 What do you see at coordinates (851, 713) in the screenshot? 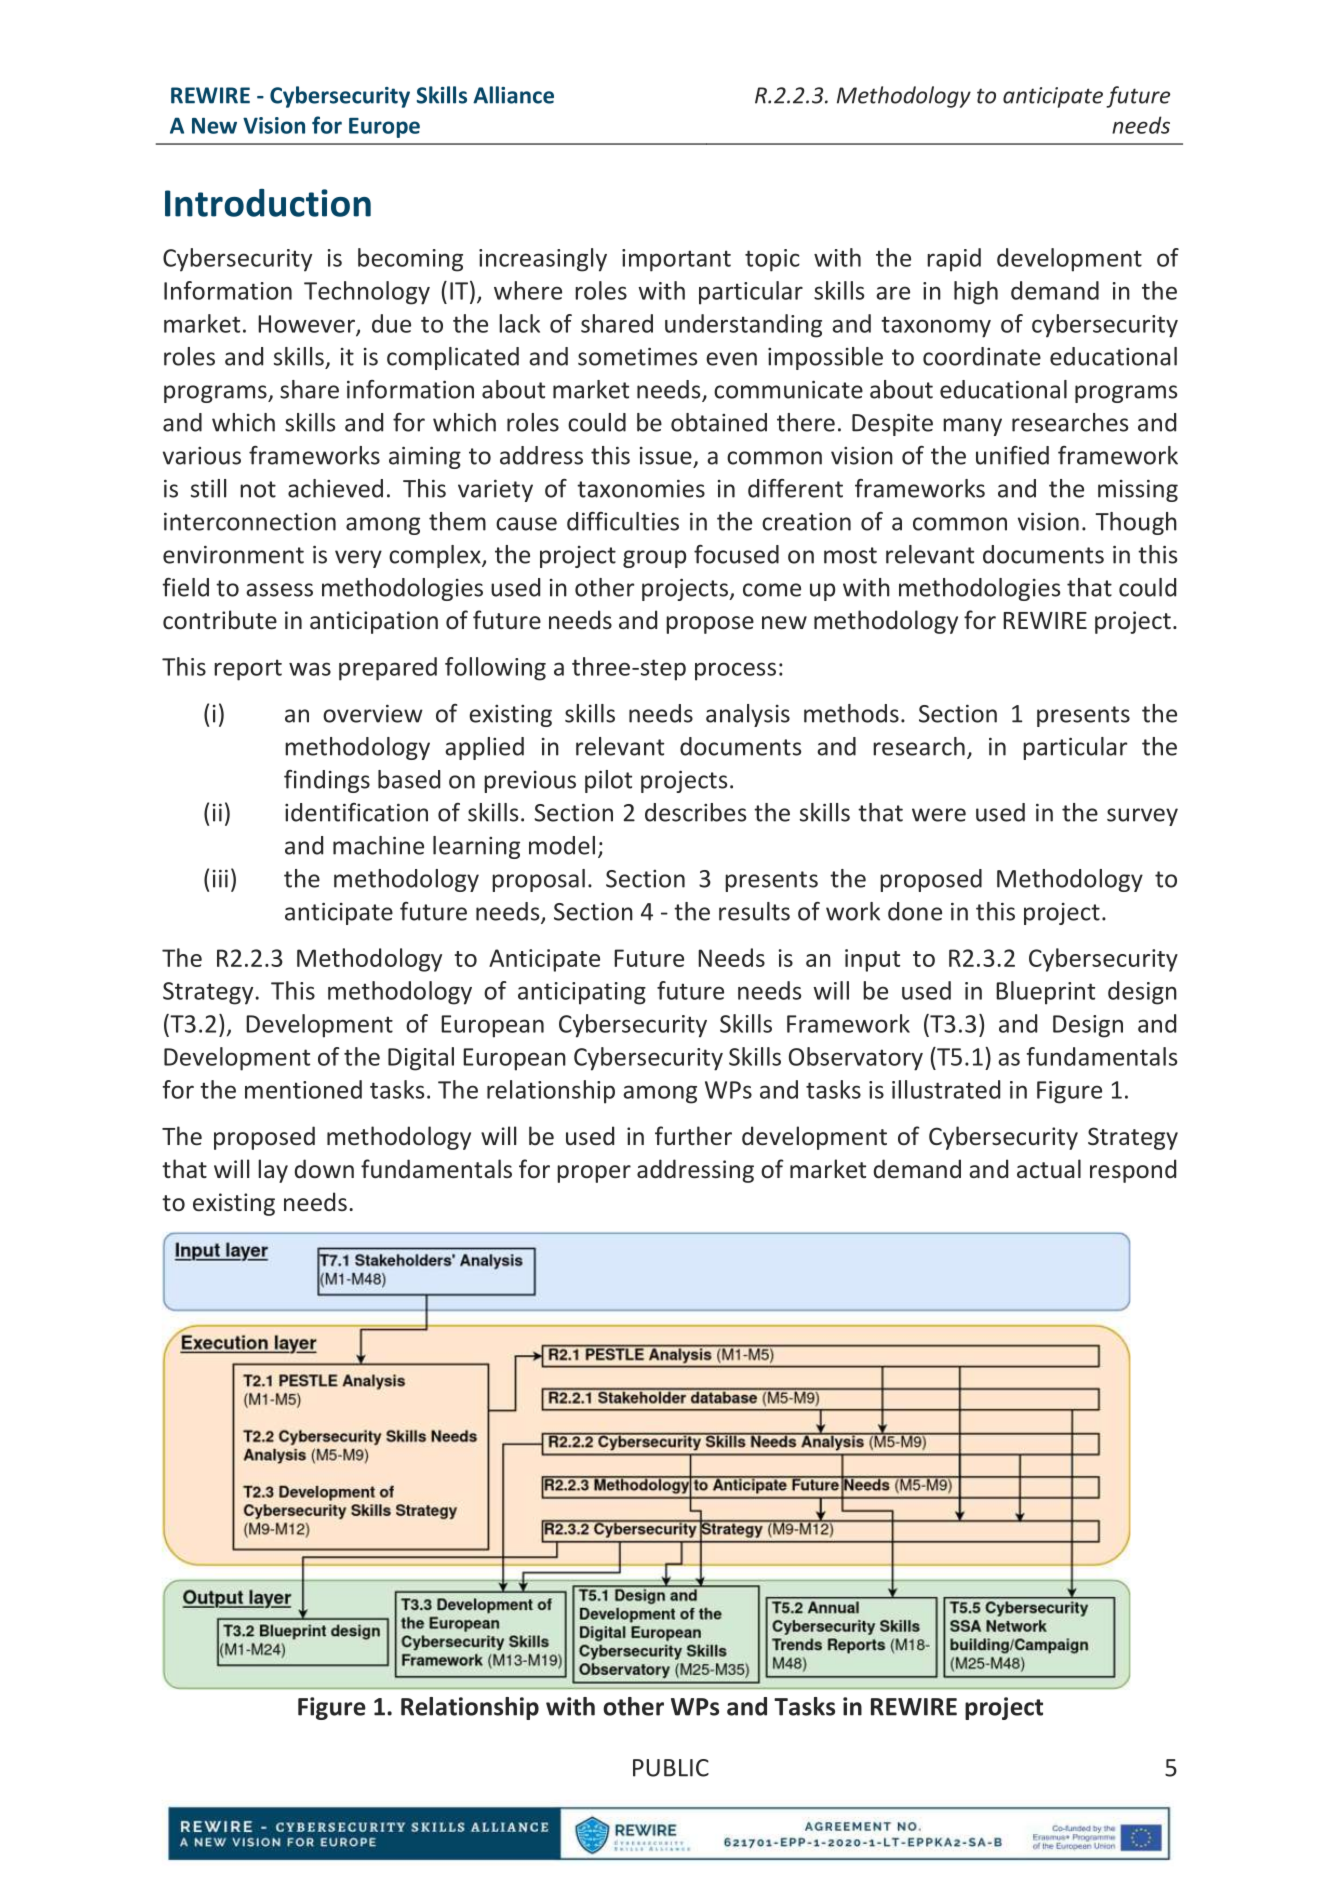
I see `methods` at bounding box center [851, 713].
